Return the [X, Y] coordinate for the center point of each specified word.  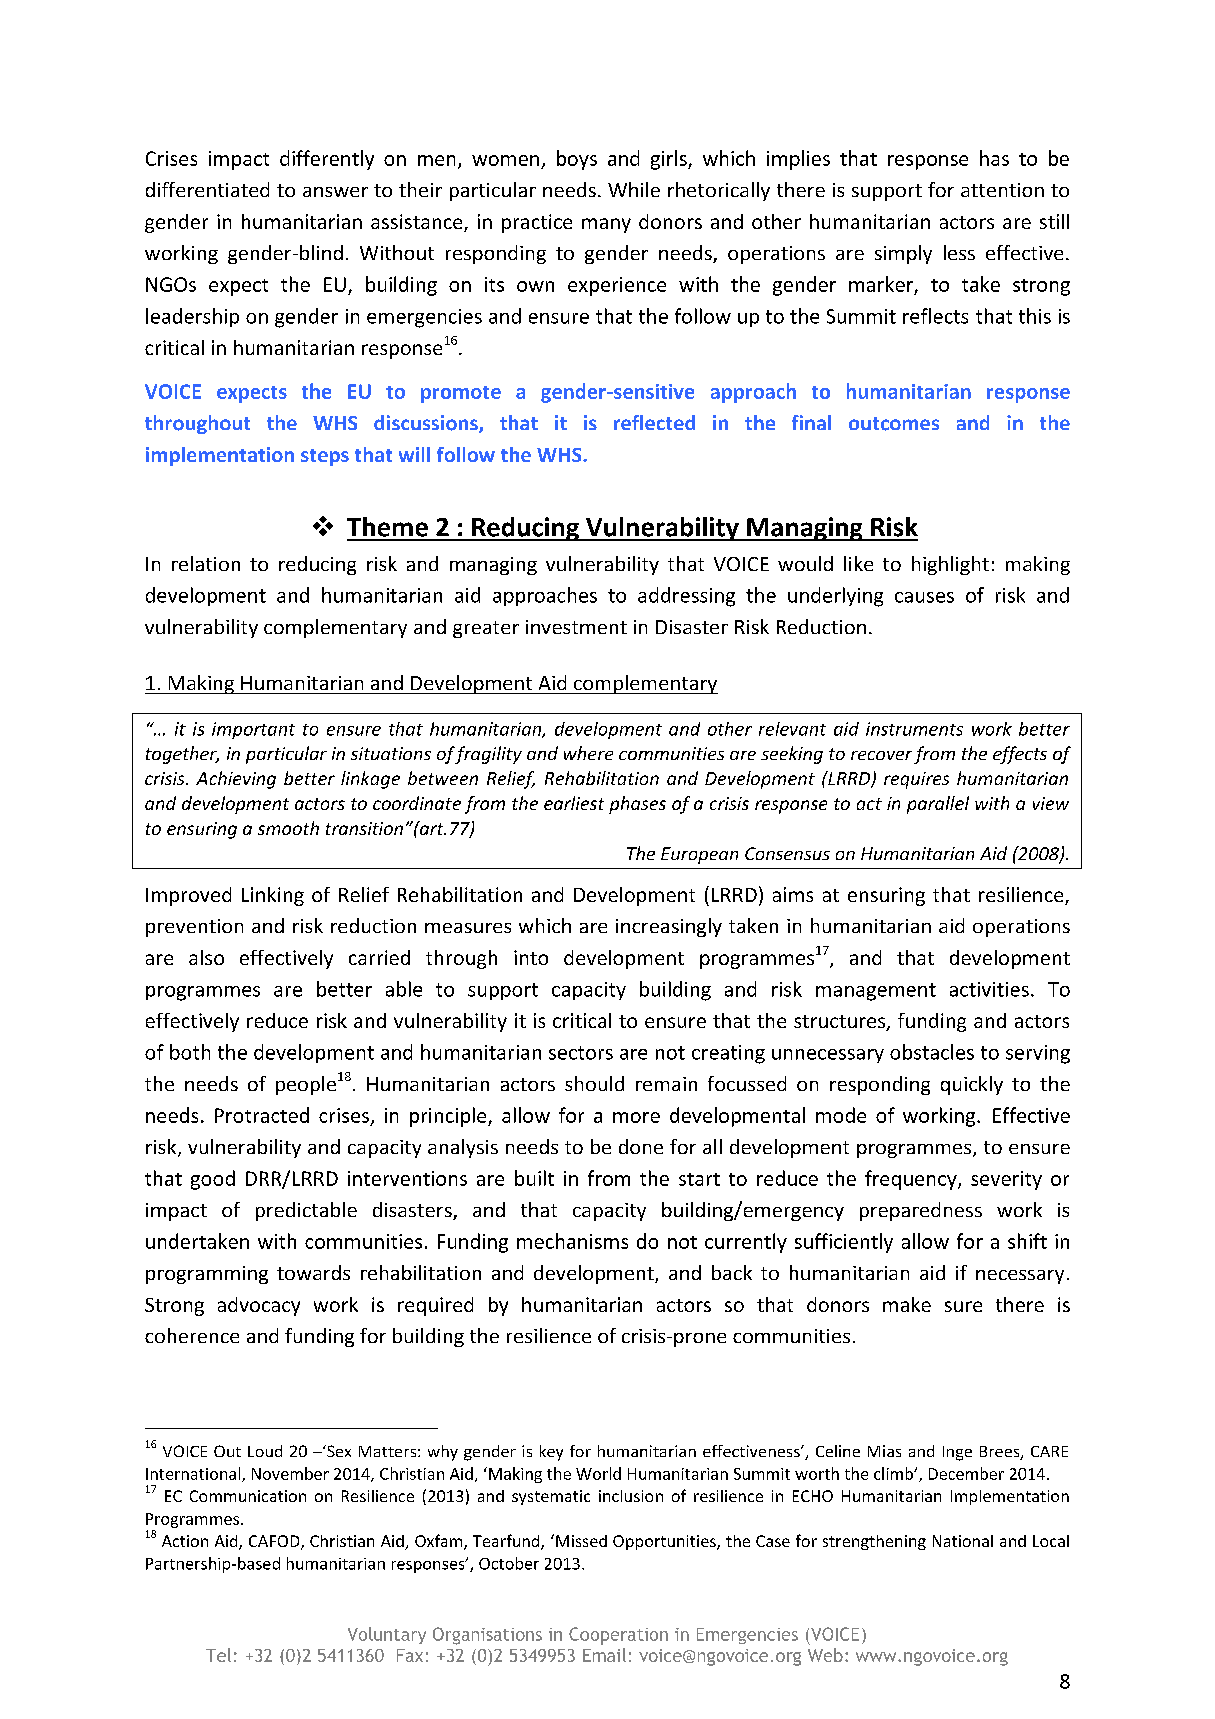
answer [335, 192]
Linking [273, 896]
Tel [218, 1655]
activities [989, 989]
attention [1002, 190]
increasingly [669, 927]
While [634, 189]
